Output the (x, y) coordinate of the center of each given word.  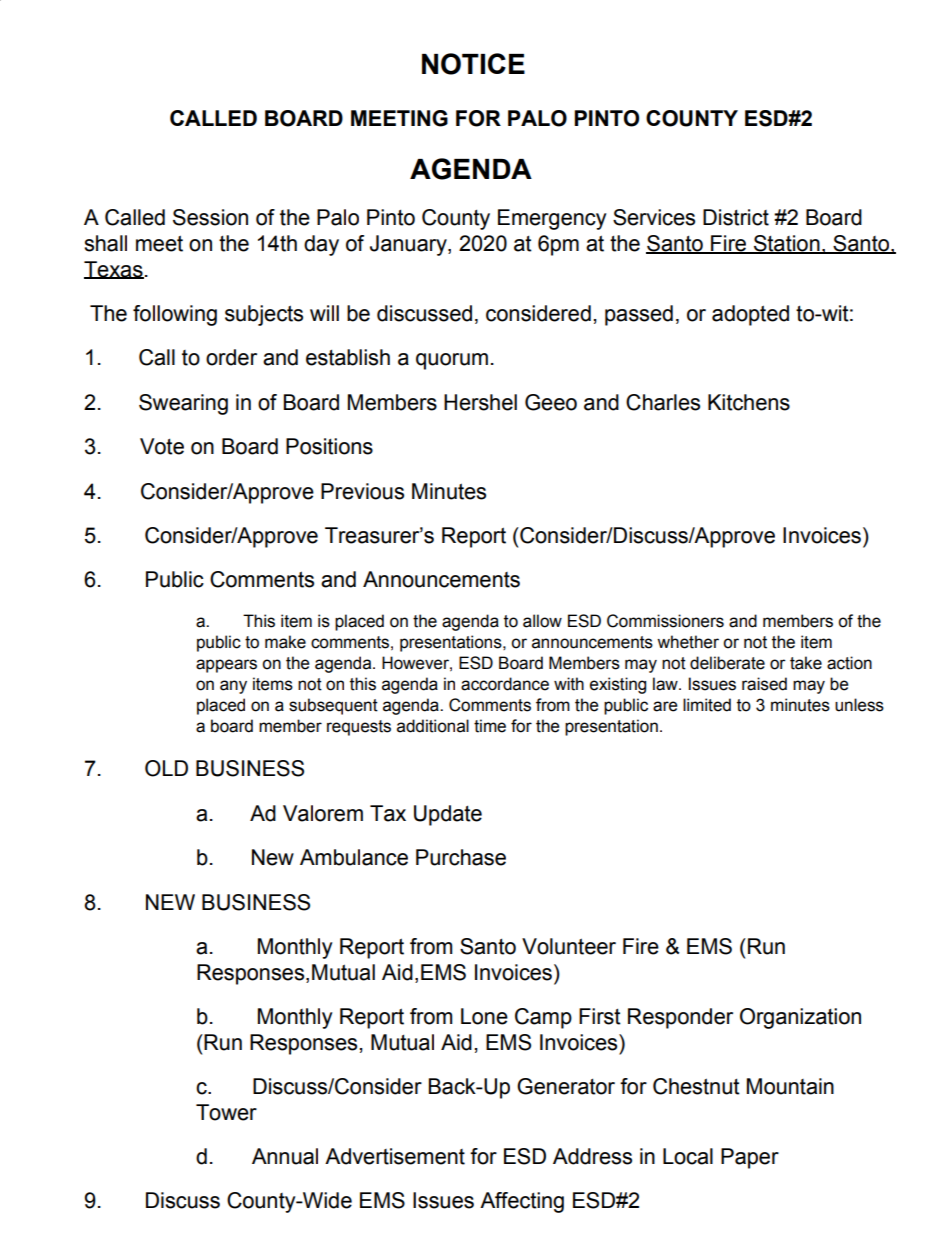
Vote (162, 446)
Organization (800, 1018)
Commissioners (665, 621)
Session (210, 217)
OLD (166, 768)
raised (764, 684)
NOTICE (473, 64)
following (175, 315)
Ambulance (354, 857)
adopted (750, 315)
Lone (484, 1016)
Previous (362, 491)
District (736, 217)
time (490, 726)
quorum (452, 361)
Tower (226, 1112)
